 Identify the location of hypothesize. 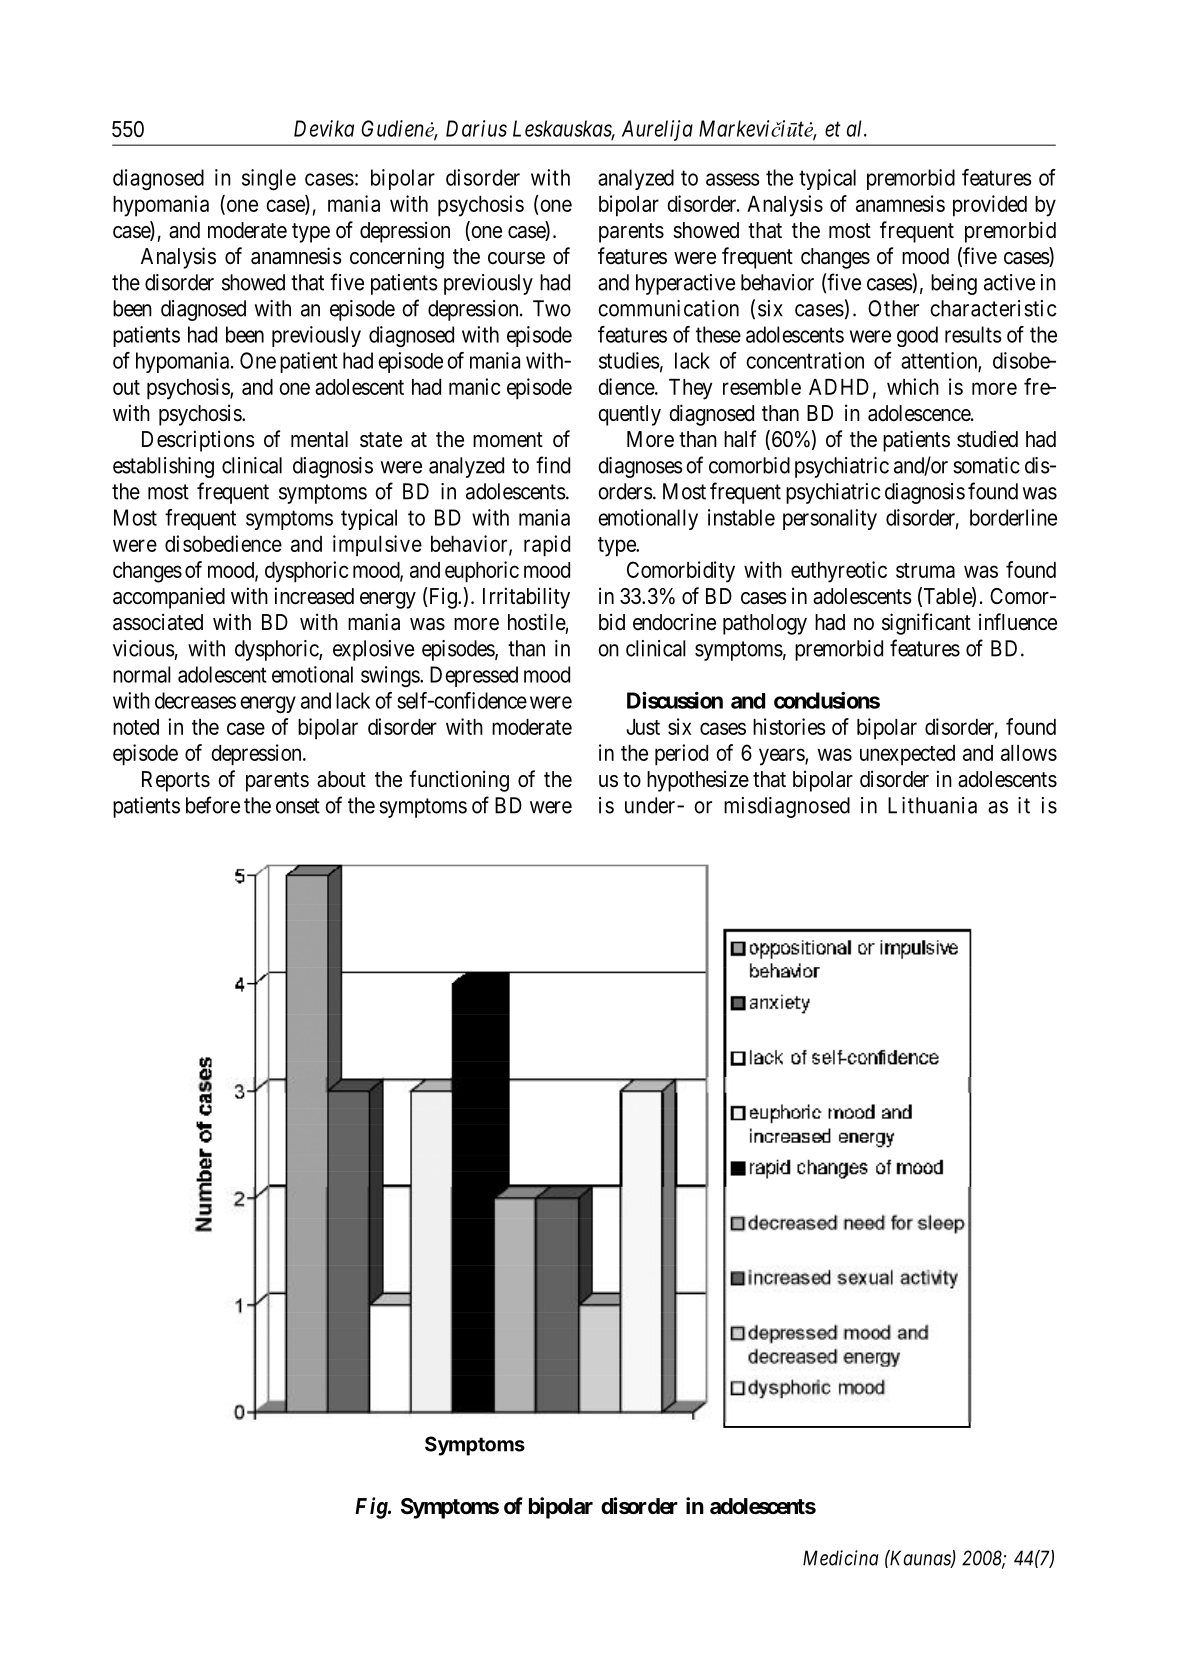
(698, 781).
